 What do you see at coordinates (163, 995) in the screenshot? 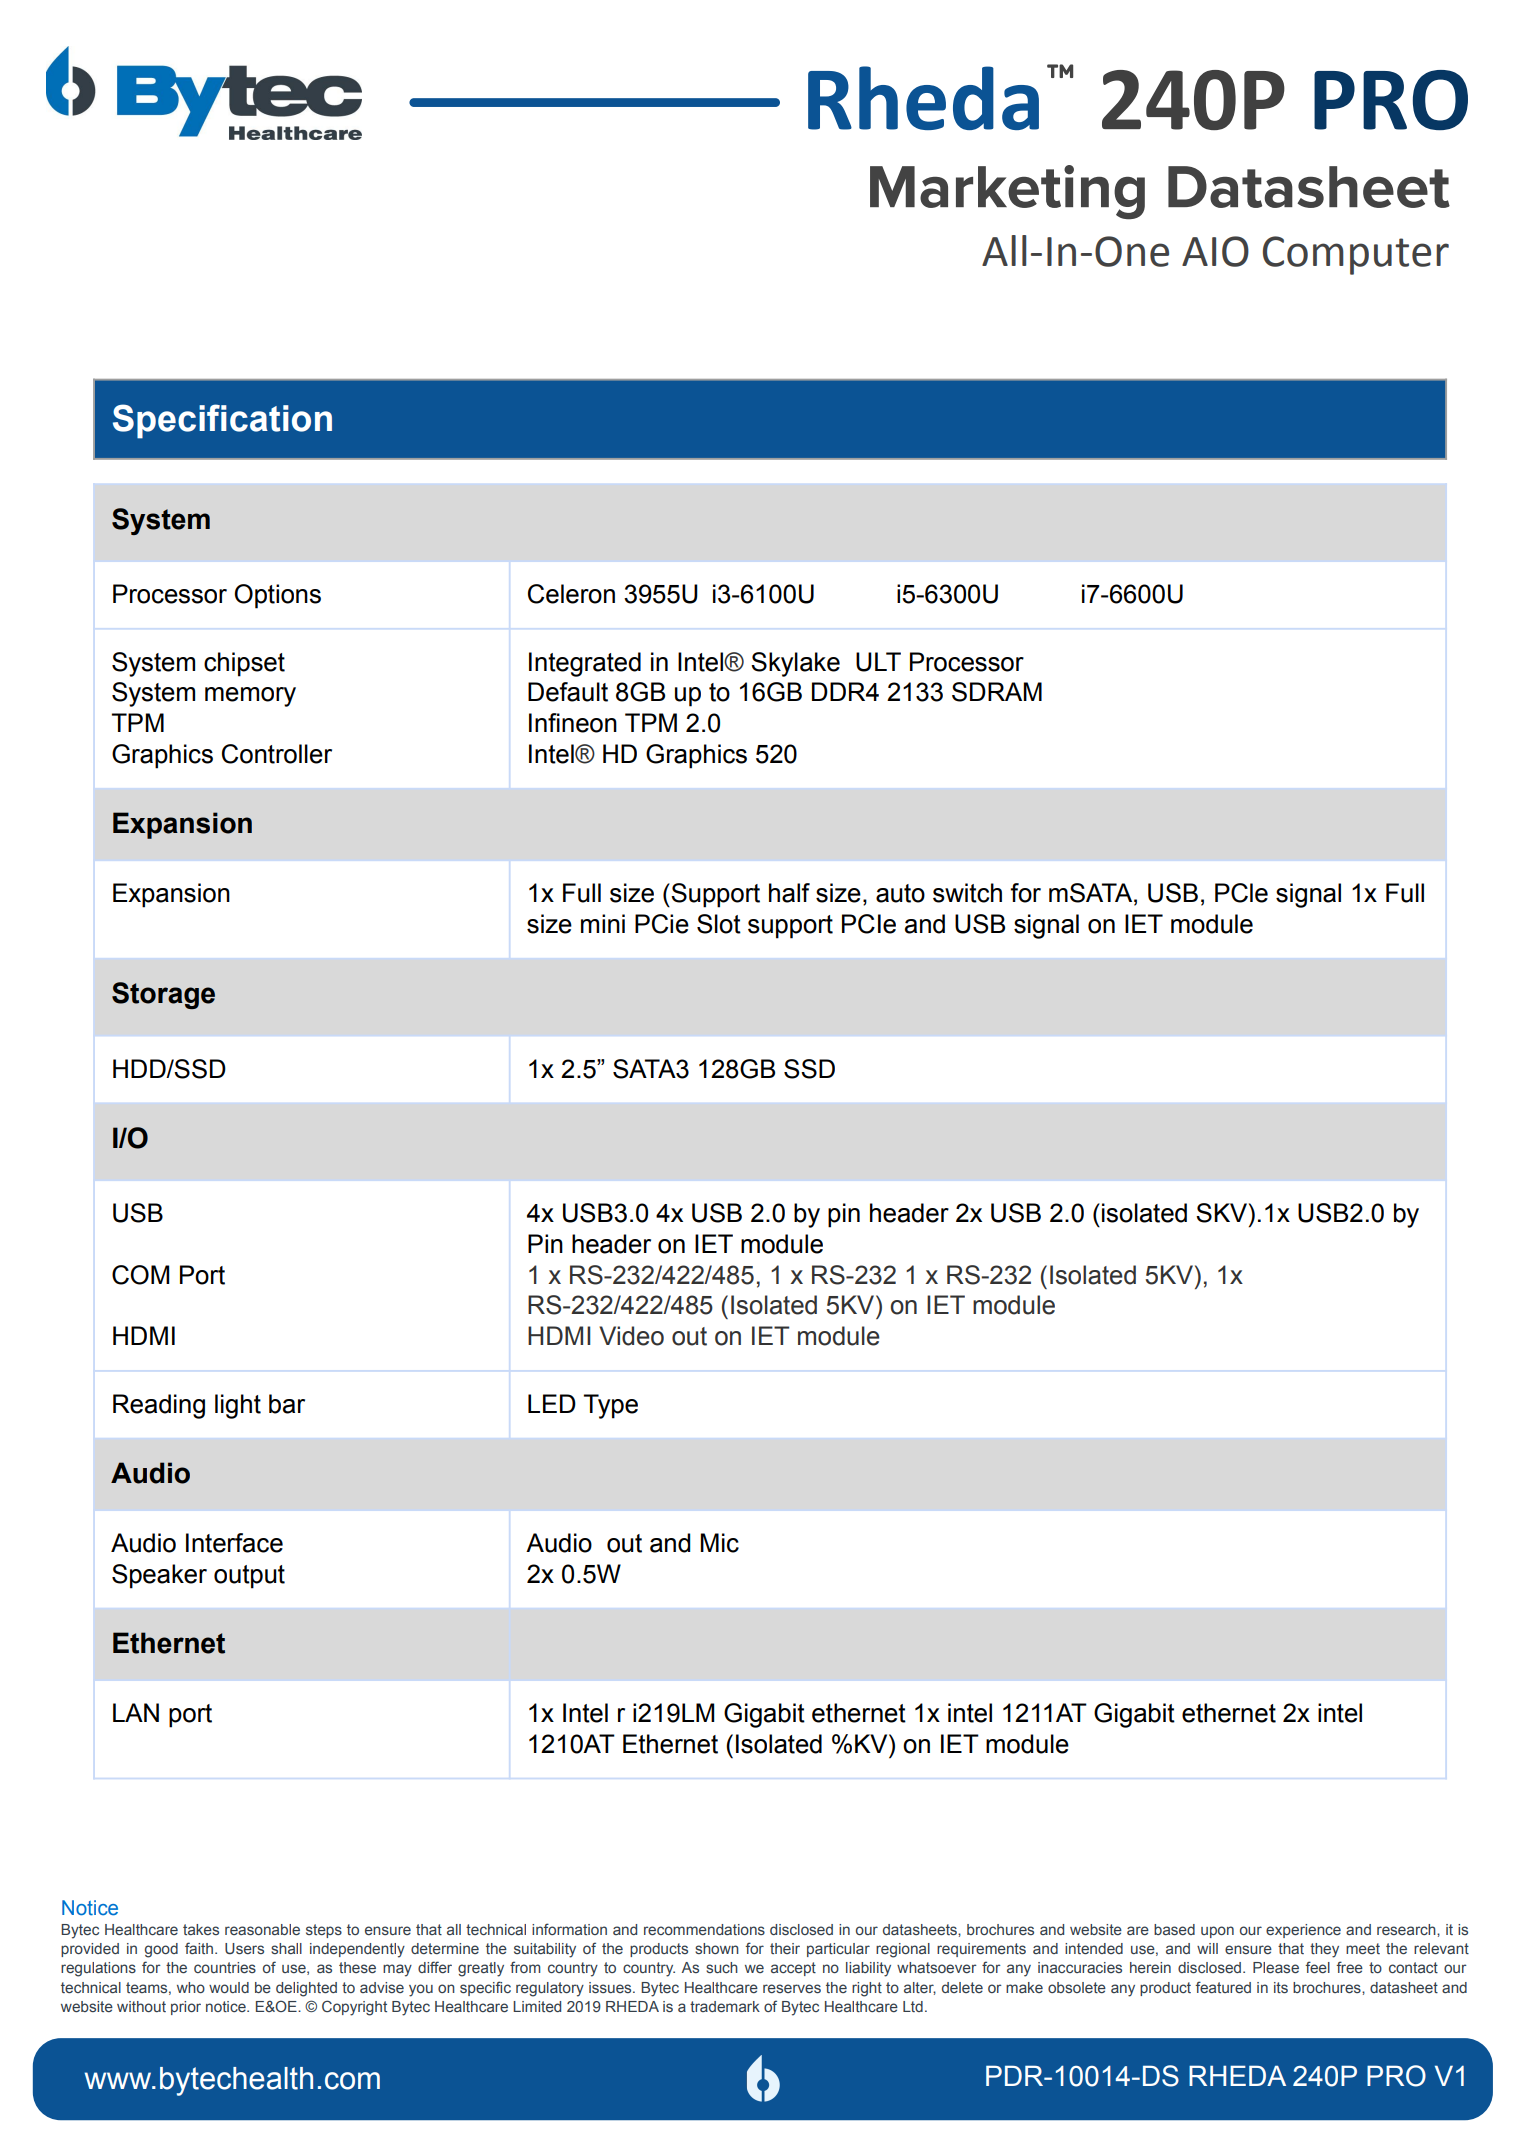
I see `Storage` at bounding box center [163, 995].
